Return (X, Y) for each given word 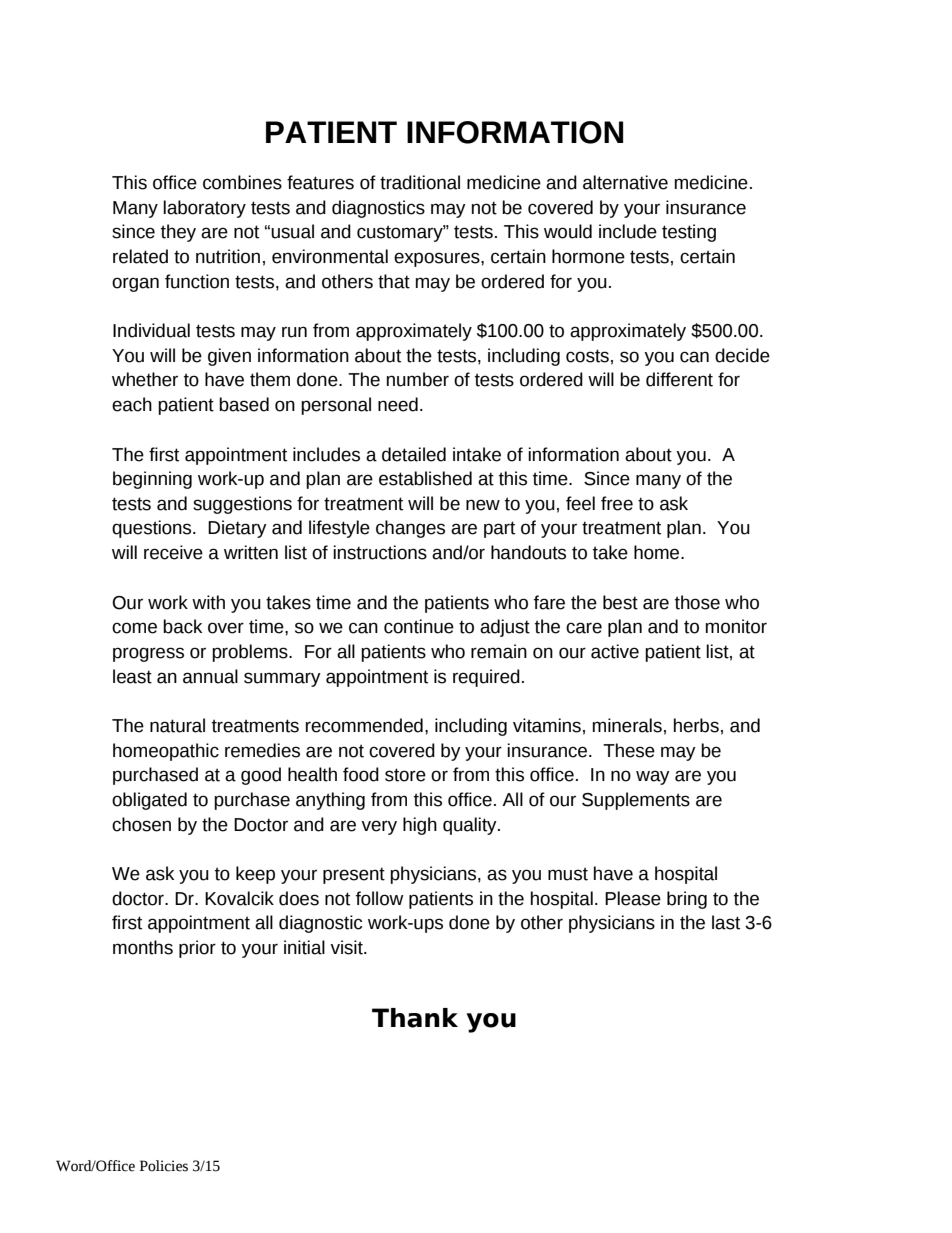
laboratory (204, 209)
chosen (141, 824)
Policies (164, 1166)
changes (410, 529)
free (617, 503)
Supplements (636, 801)
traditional (420, 182)
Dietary (237, 529)
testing (689, 233)
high (420, 826)
